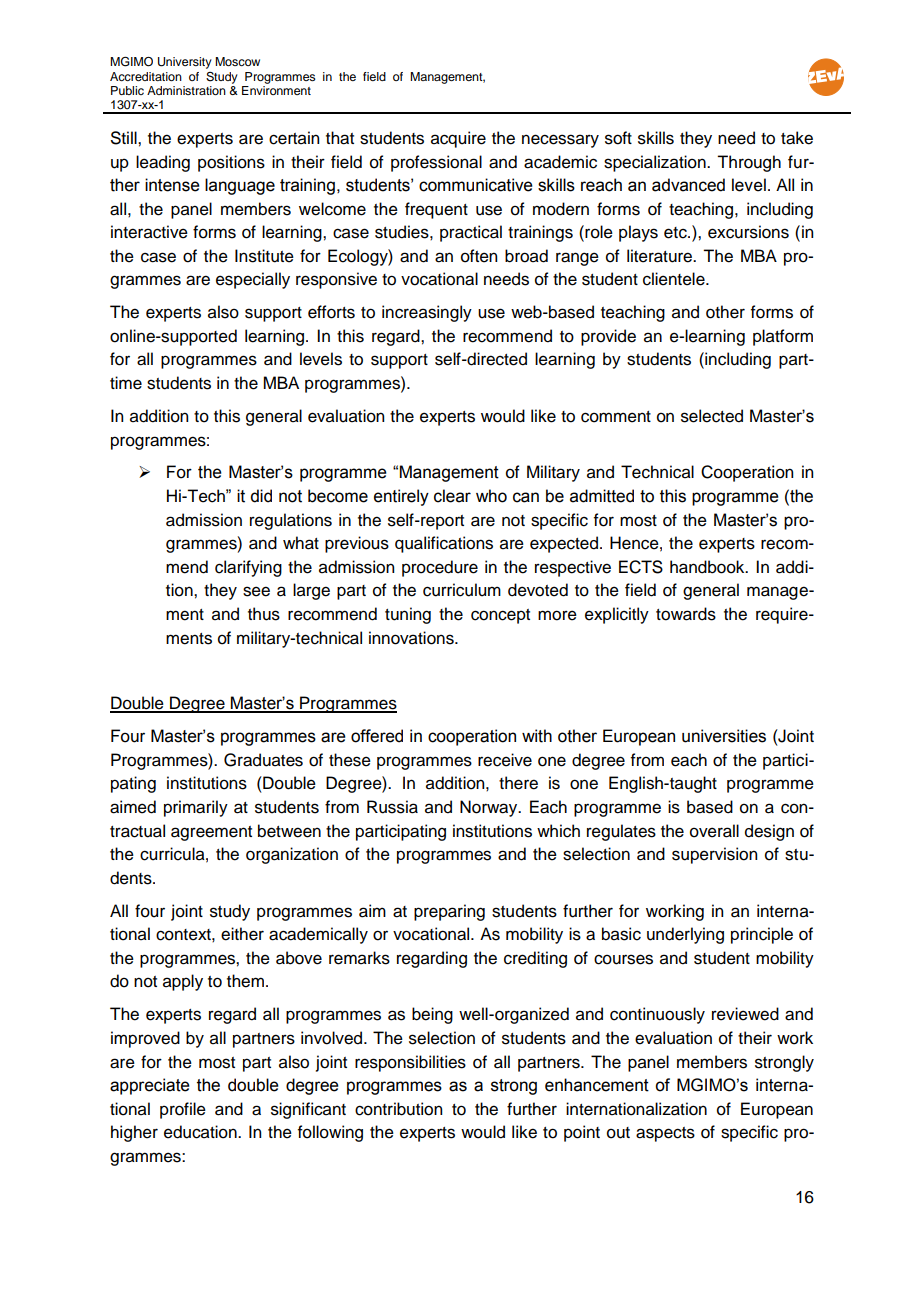 The image size is (924, 1308). What do you see at coordinates (452, 496) in the screenshot?
I see `clear` at bounding box center [452, 496].
